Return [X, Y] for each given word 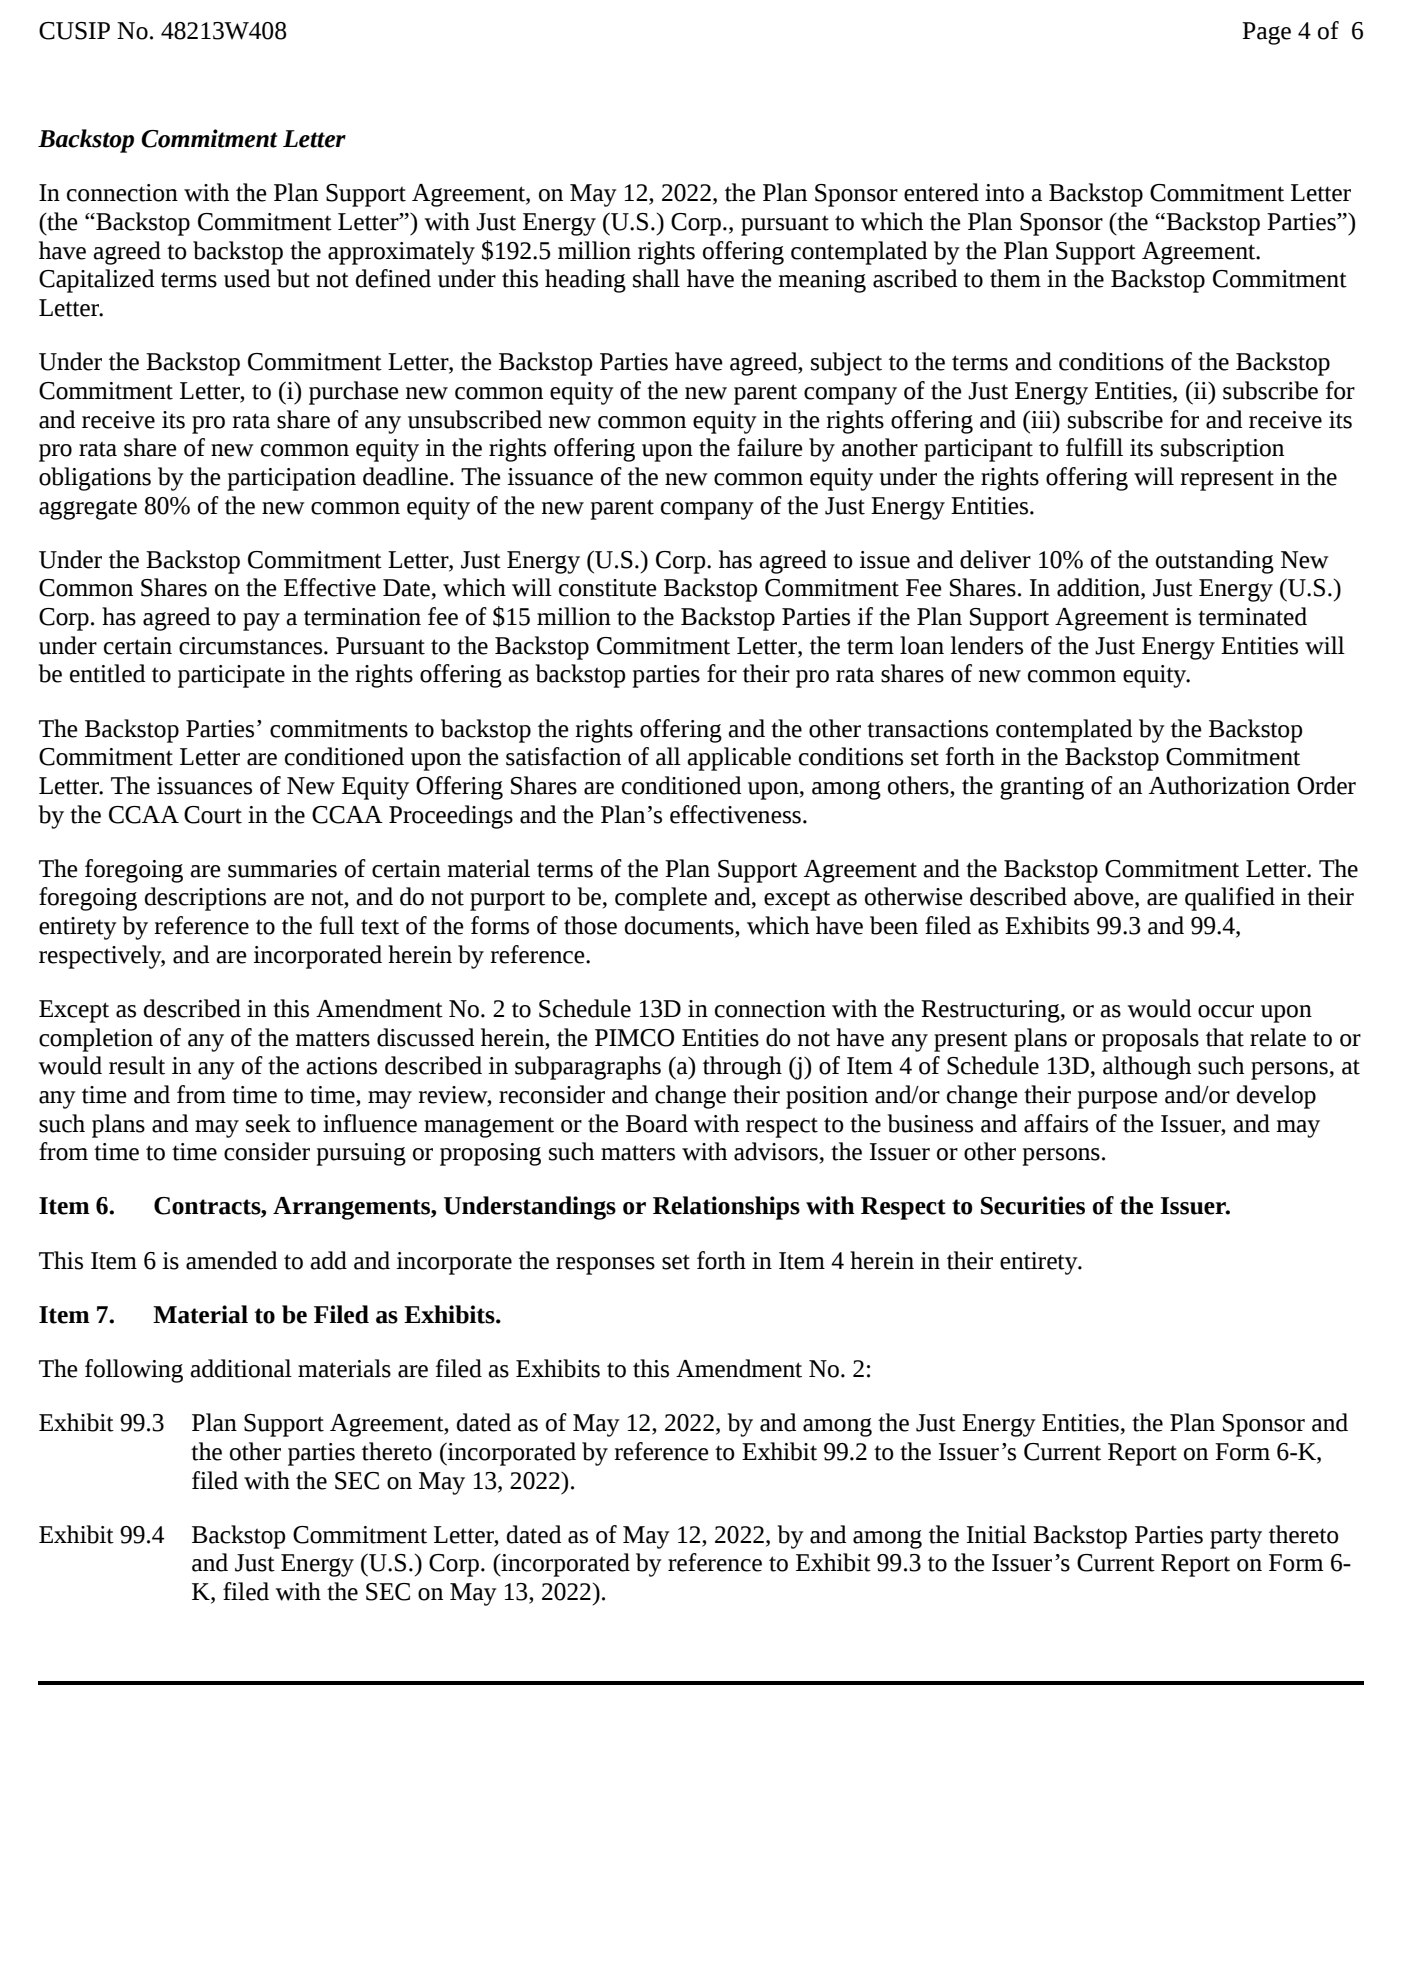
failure [770, 447]
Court [213, 815]
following [134, 1371]
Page [1266, 33]
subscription [1222, 450]
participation [291, 479]
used [247, 278]
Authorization [1219, 785]
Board [657, 1123]
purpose [1117, 1100]
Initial [997, 1534]
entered [941, 192]
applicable [739, 759]
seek [268, 1123]
